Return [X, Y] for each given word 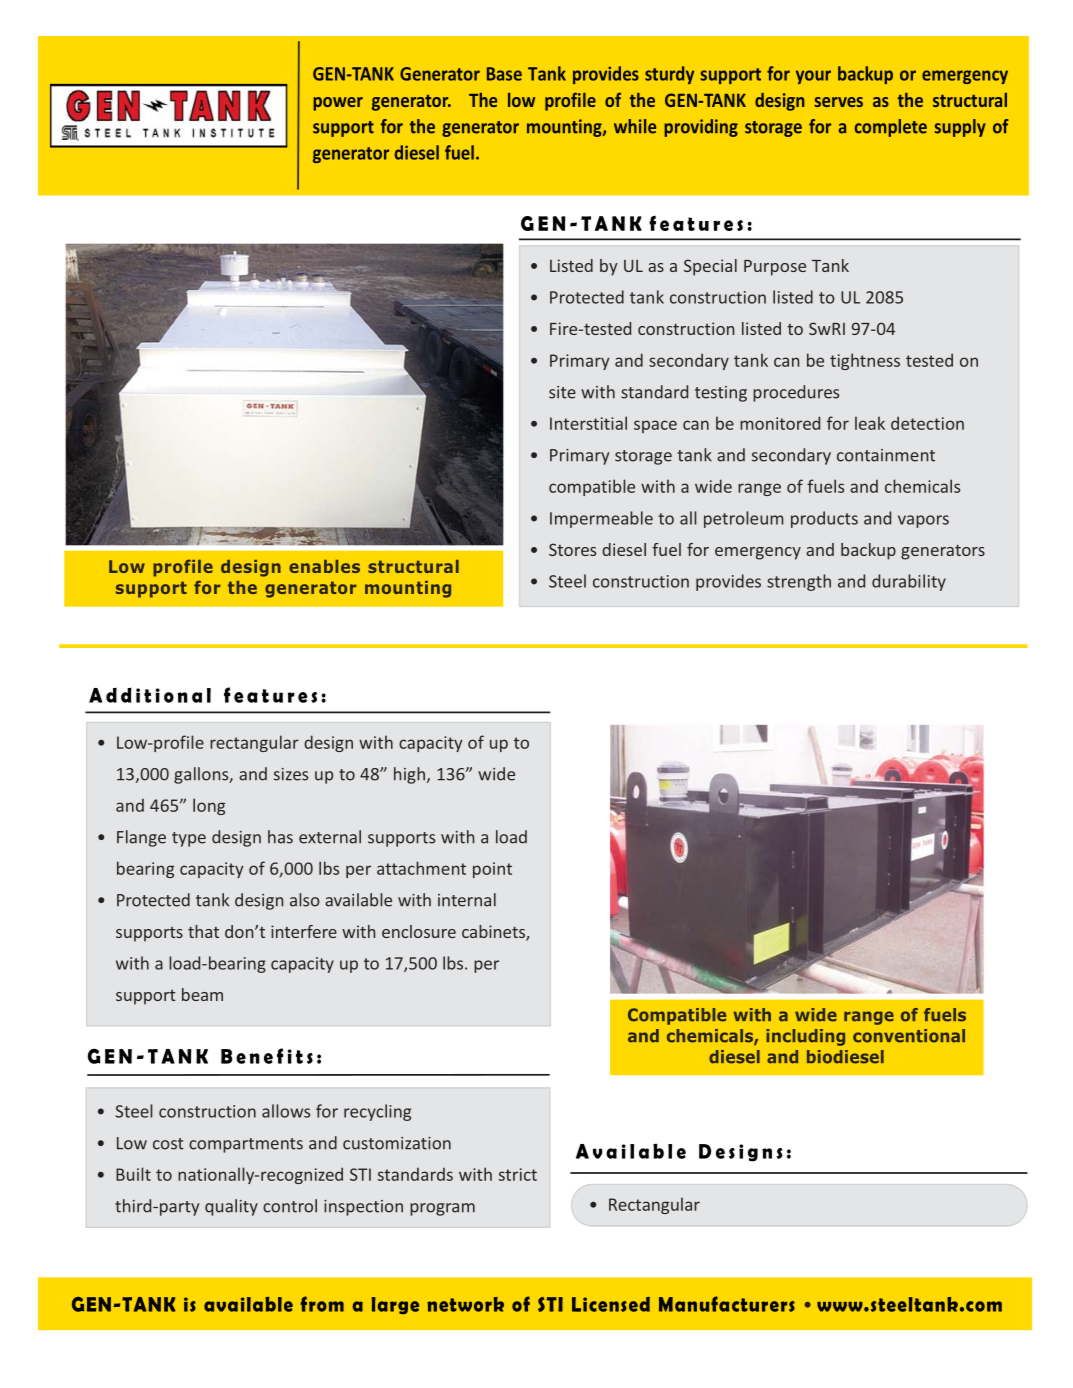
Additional [150, 695]
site [562, 392]
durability [909, 582]
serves [838, 102]
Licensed [611, 1304]
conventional [909, 1036]
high [409, 775]
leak [870, 423]
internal [467, 900]
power [338, 104]
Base [504, 74]
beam [202, 994]
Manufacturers [727, 1304]
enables [324, 566]
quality [231, 1207]
